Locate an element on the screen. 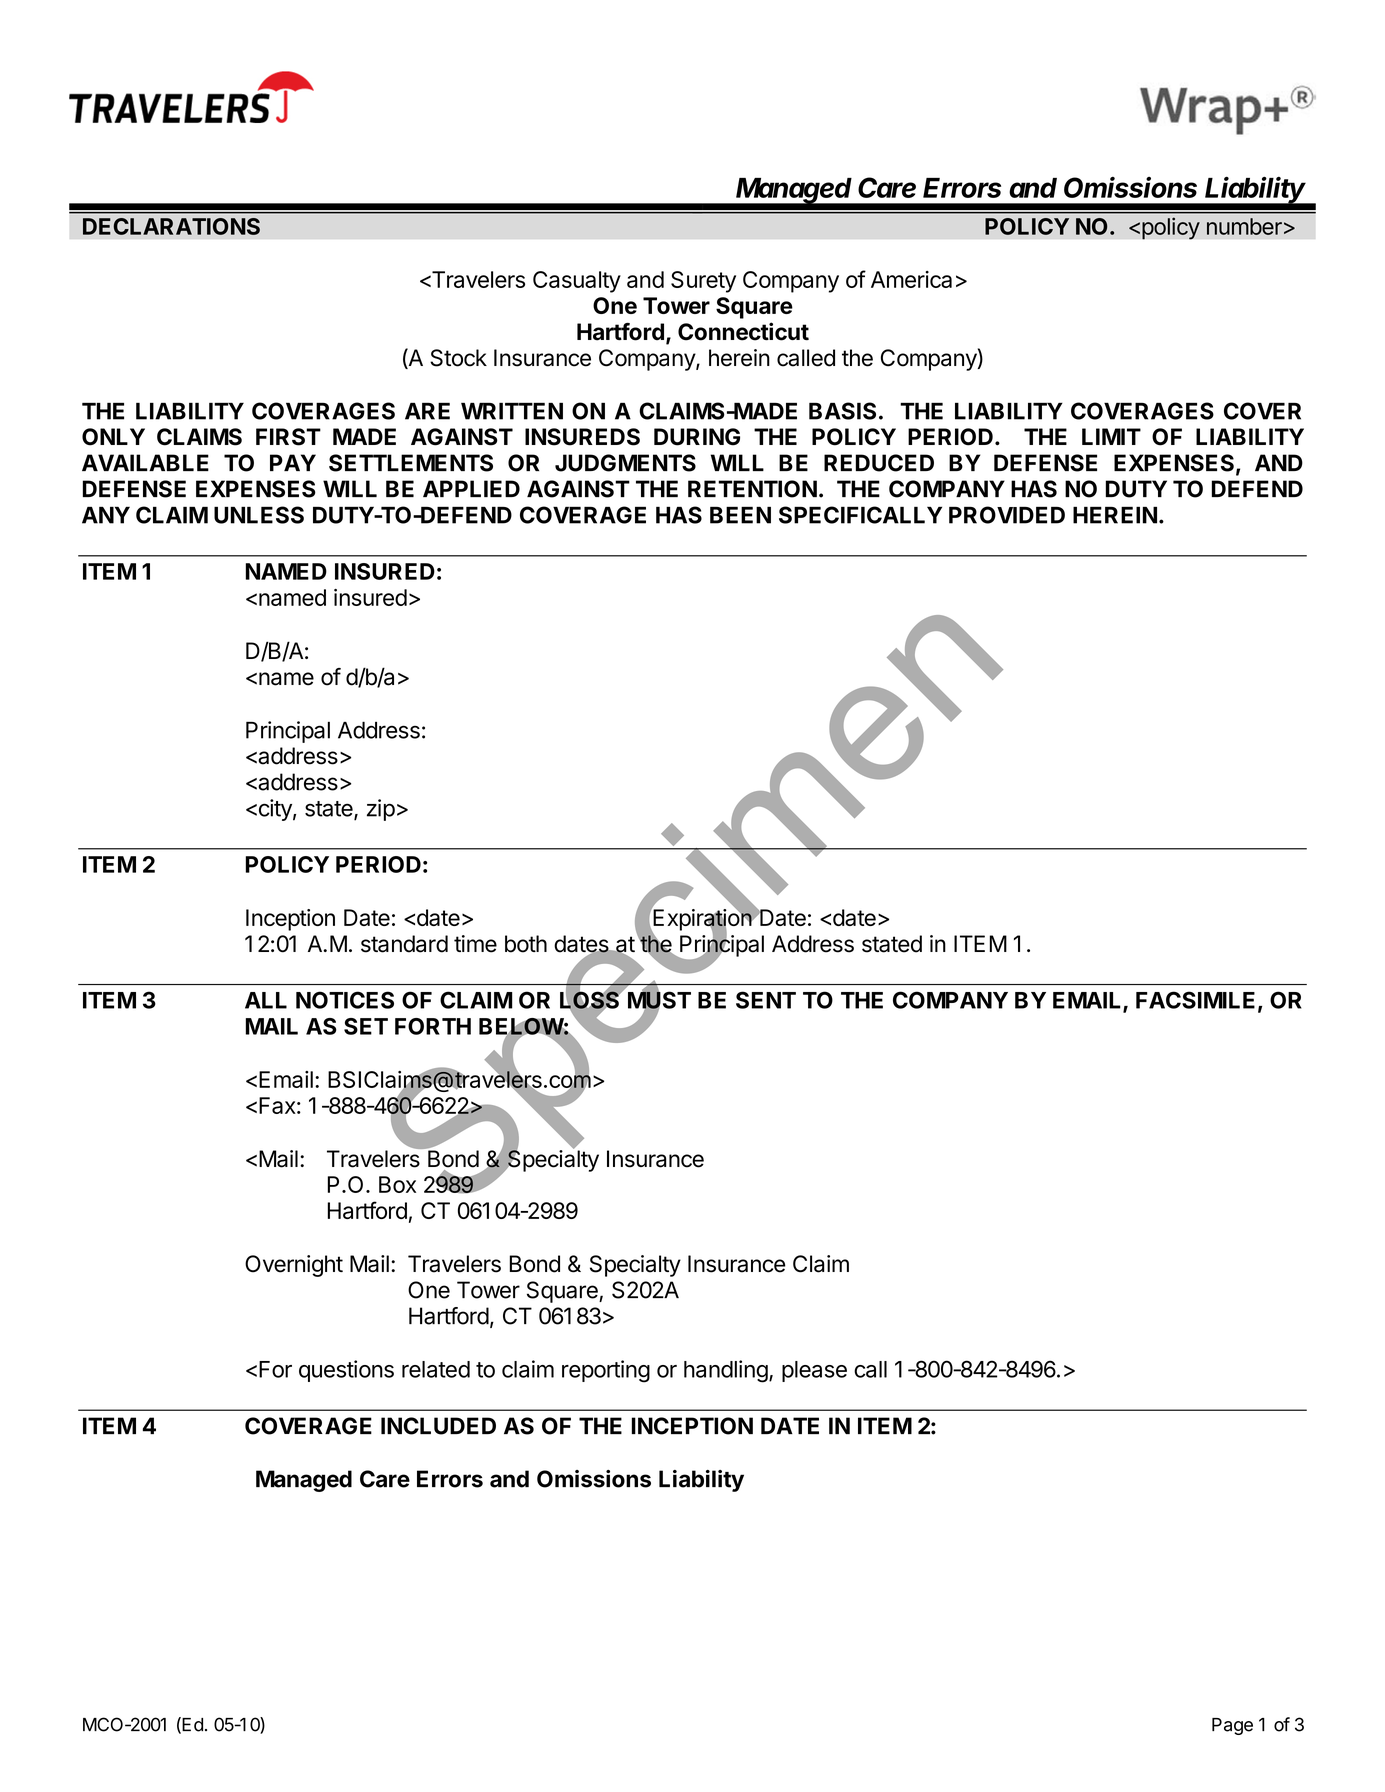  Page is located at coordinates (1232, 1726).
